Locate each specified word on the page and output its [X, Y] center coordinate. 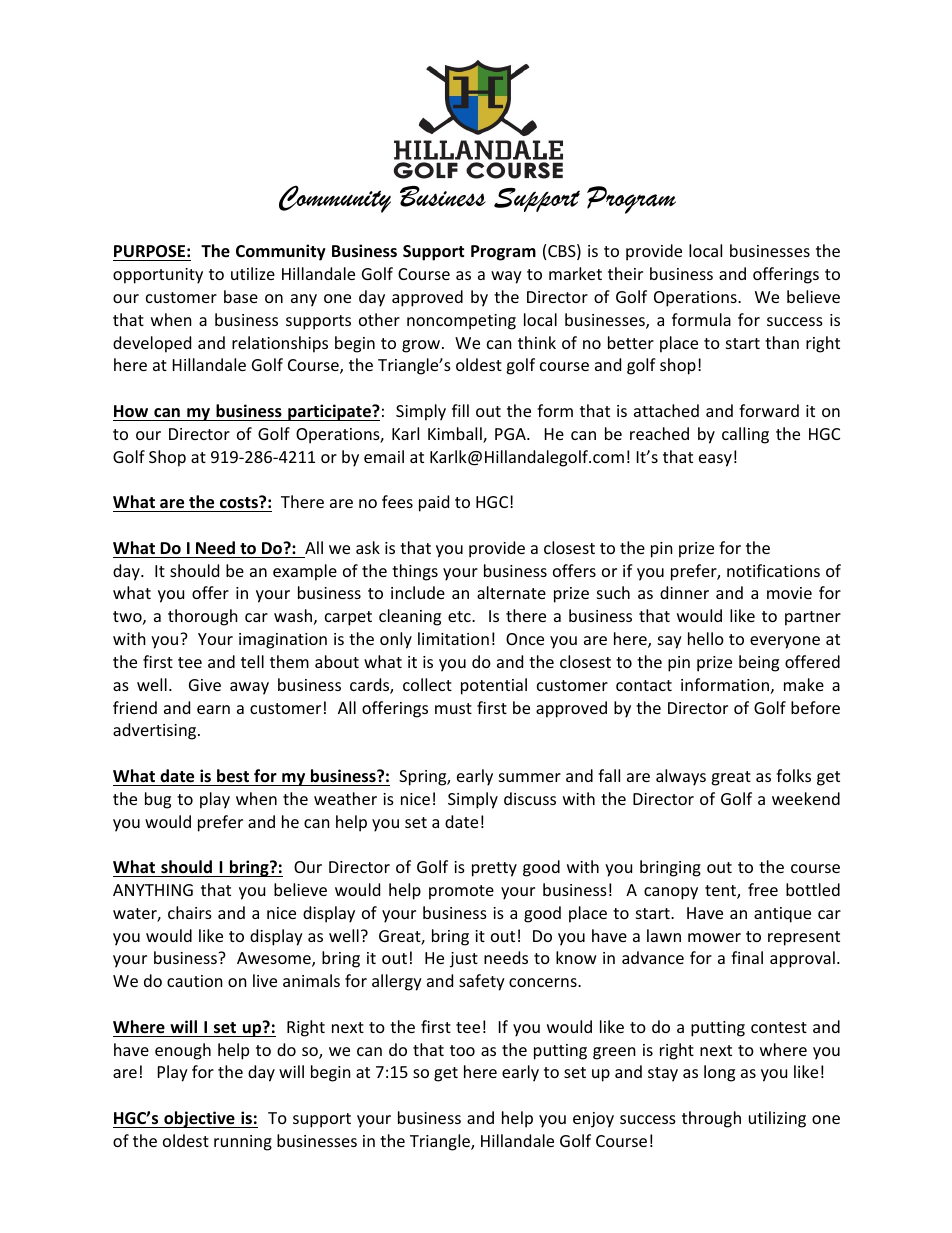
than [782, 342]
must [453, 708]
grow [422, 346]
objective [199, 1119]
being [759, 663]
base [241, 296]
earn [213, 709]
